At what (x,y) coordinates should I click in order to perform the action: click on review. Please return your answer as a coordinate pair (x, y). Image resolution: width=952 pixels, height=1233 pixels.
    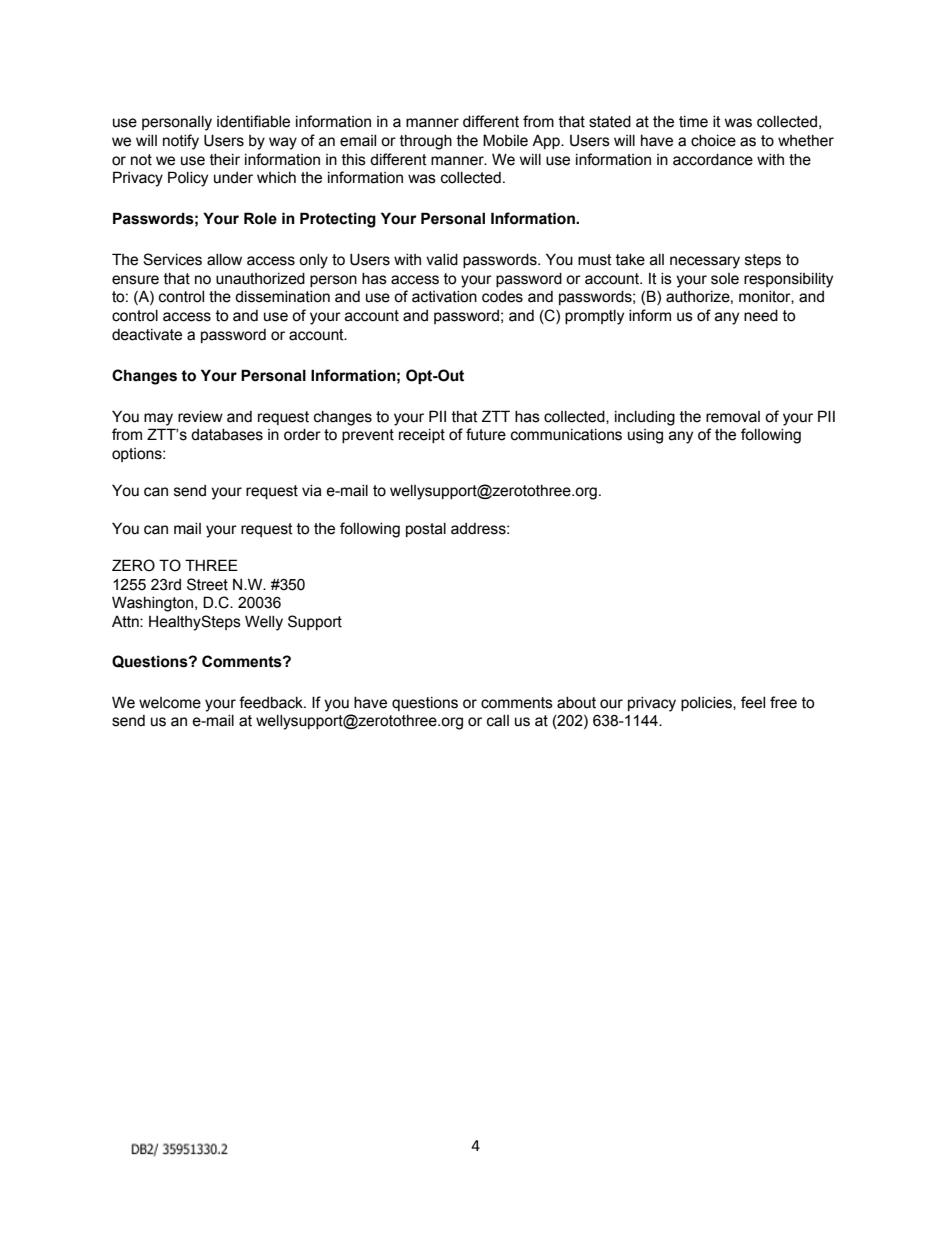
    Looking at the image, I should click on (200, 417).
